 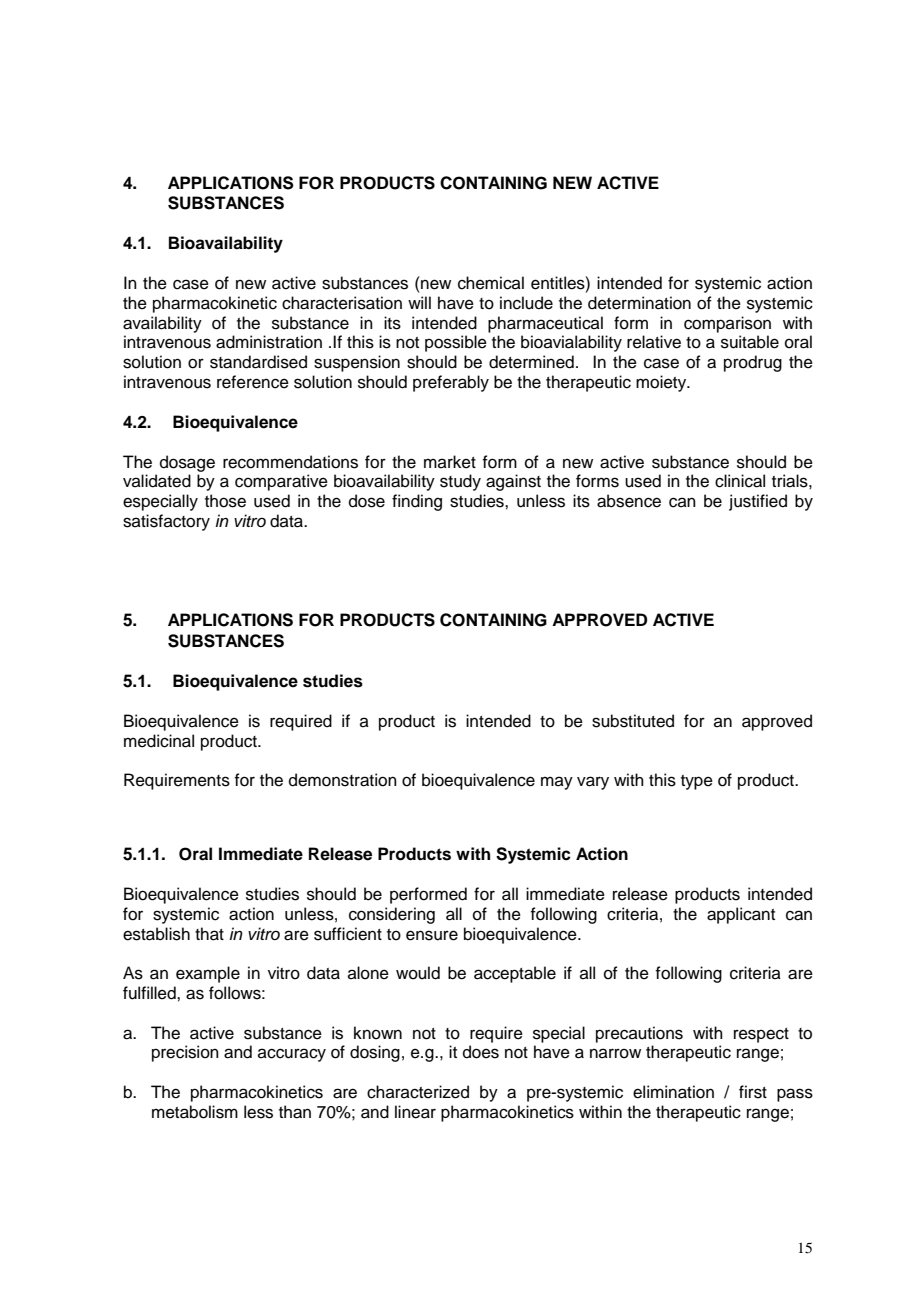 I want to click on administration, so click(x=269, y=342).
